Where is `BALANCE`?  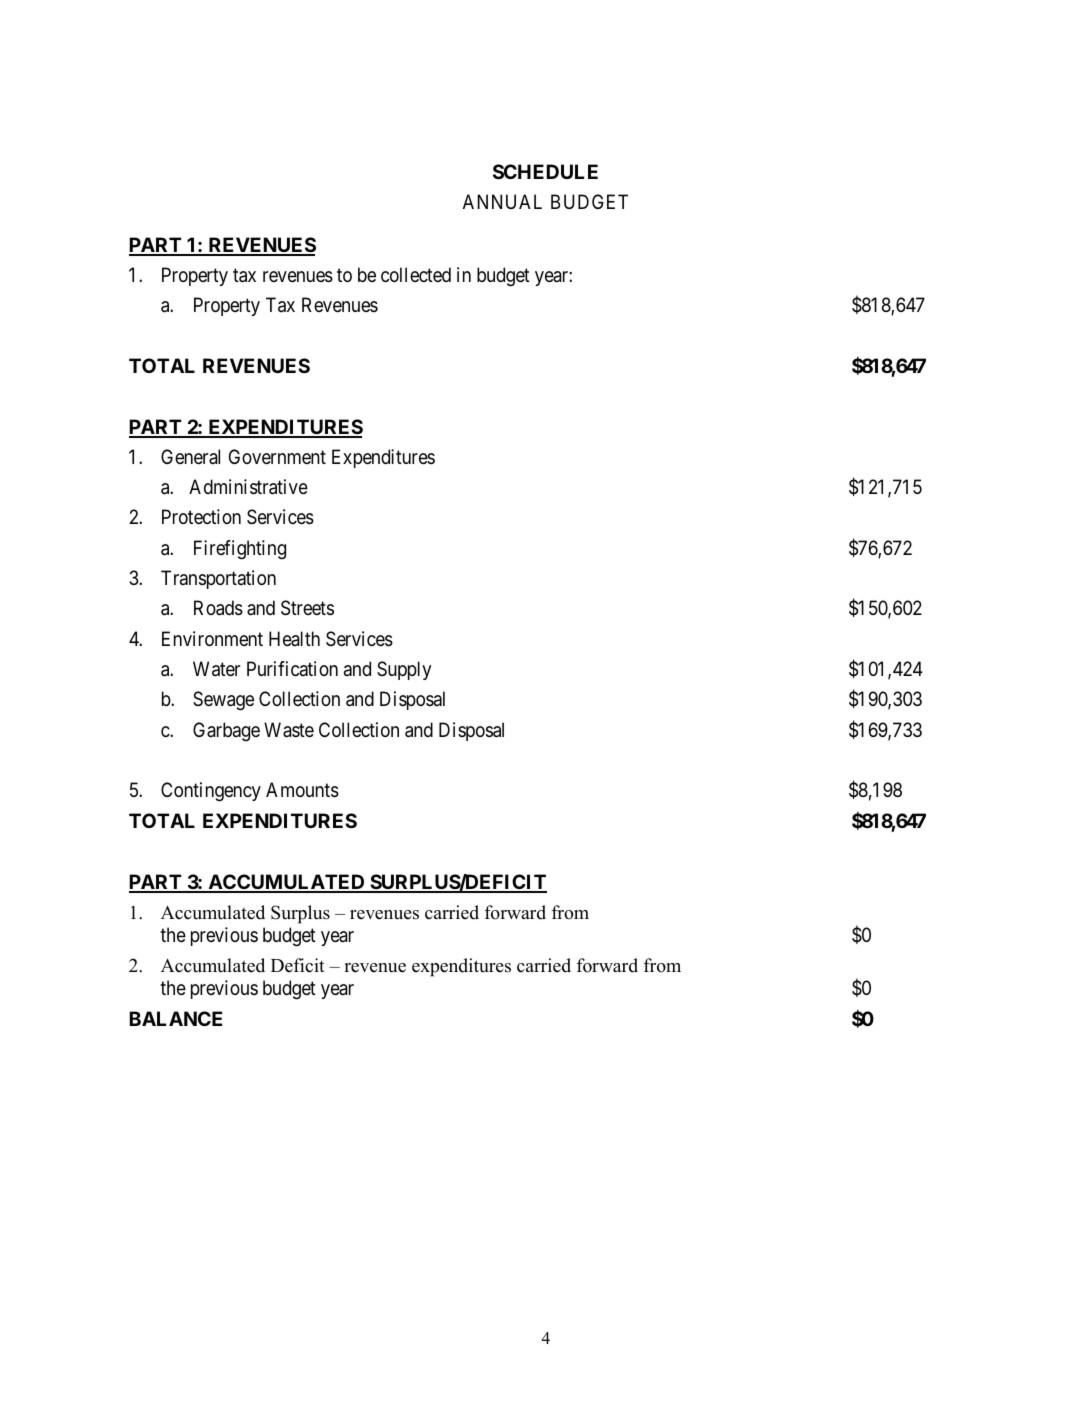
BALANCE is located at coordinates (175, 1018).
